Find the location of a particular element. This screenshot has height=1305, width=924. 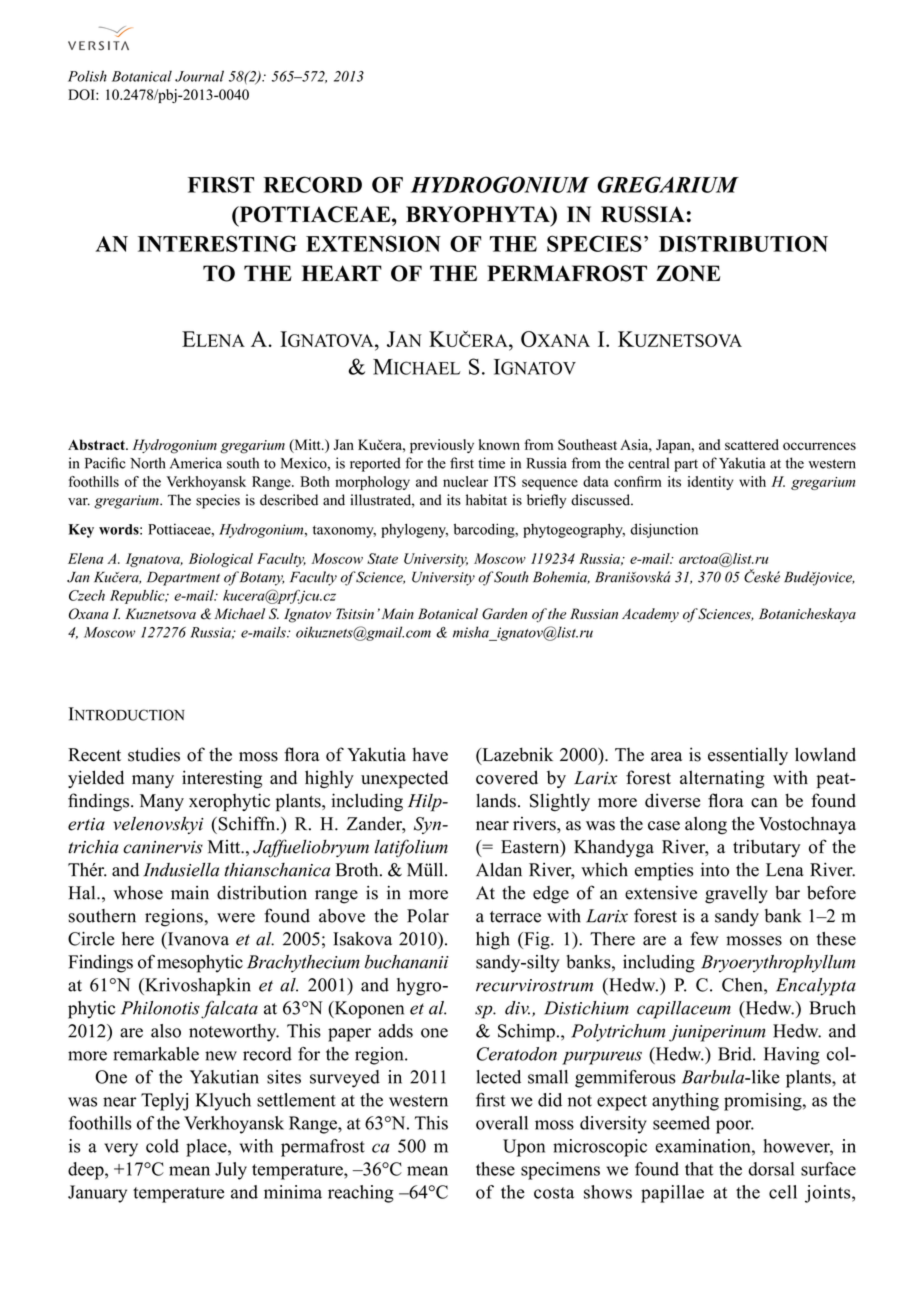

previously is located at coordinates (442, 446).
